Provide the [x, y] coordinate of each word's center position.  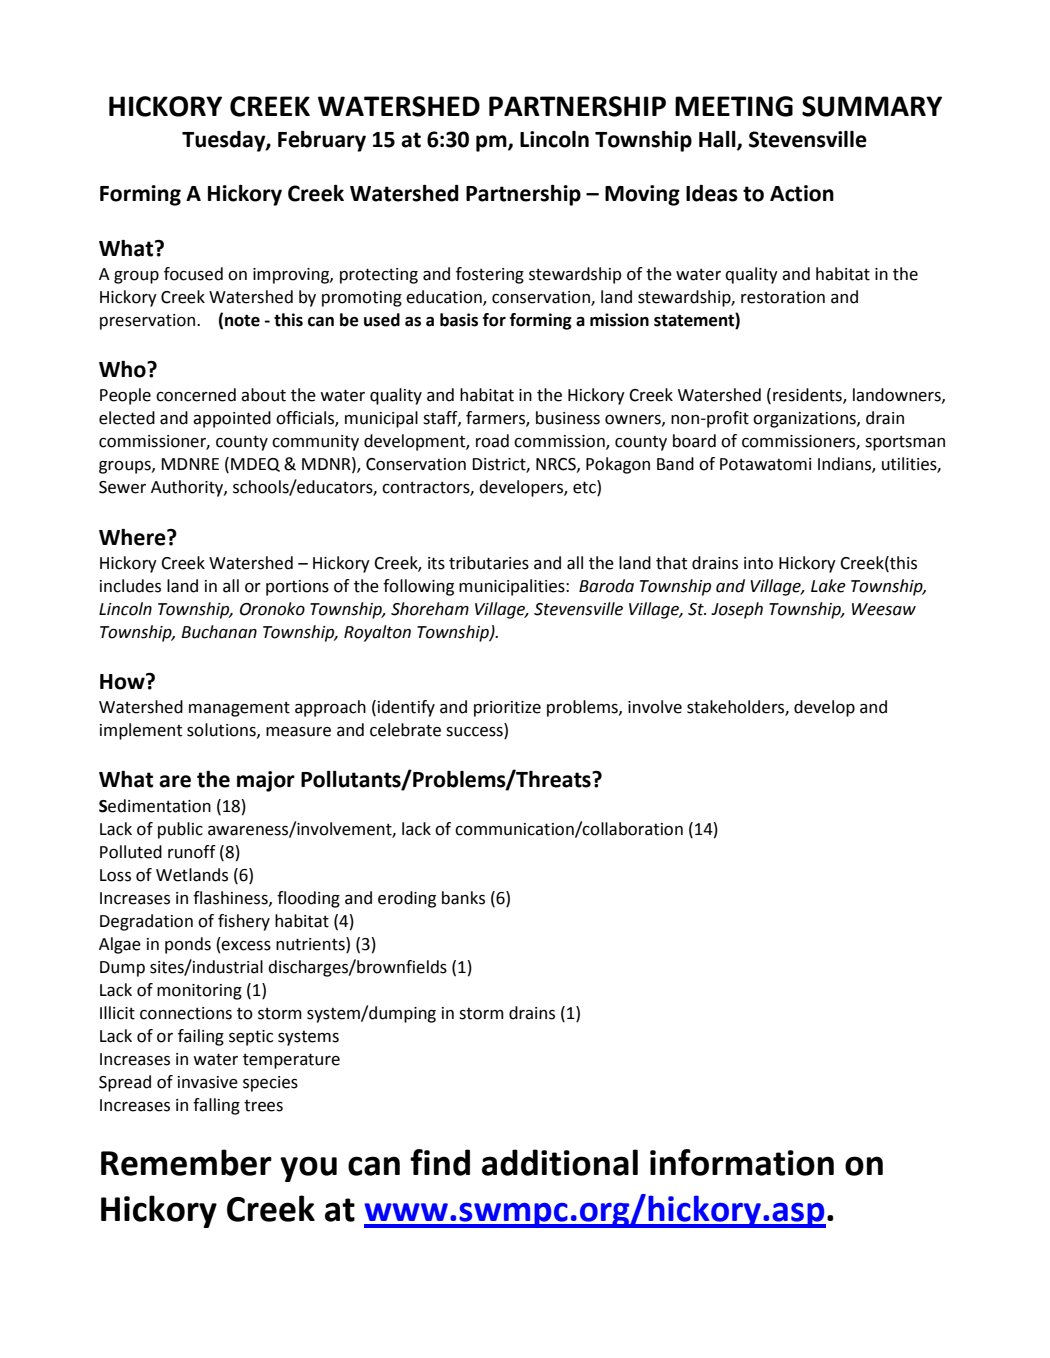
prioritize [507, 709]
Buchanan [219, 632]
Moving [642, 195]
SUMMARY [872, 106]
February [322, 141]
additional [560, 1162]
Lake [828, 586]
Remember [186, 1162]
